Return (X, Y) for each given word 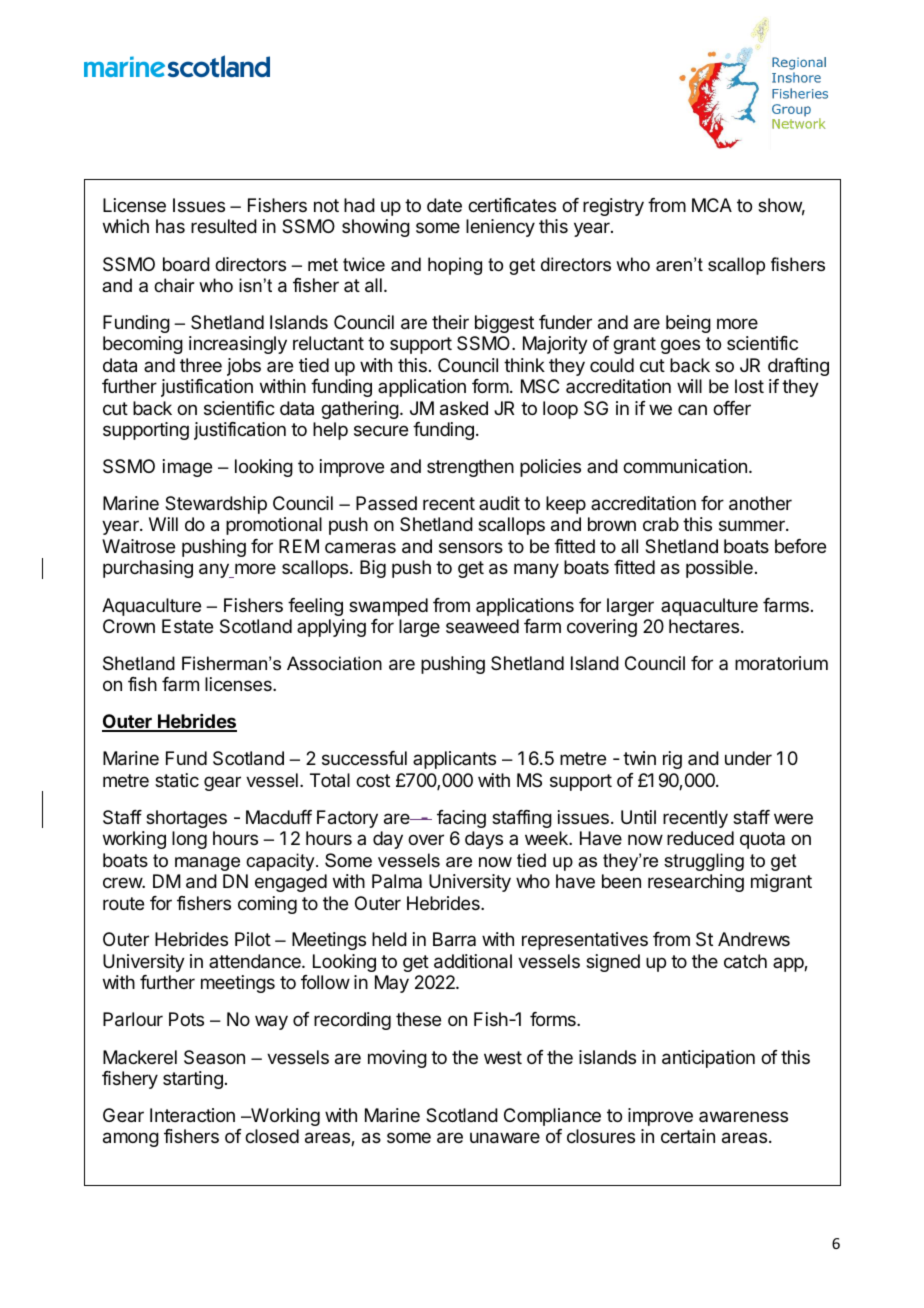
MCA (712, 205)
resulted (224, 226)
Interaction (192, 1115)
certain (688, 1136)
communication (685, 466)
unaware (505, 1138)
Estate (187, 626)
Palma (397, 881)
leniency (500, 228)
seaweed (482, 626)
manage (207, 864)
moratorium (781, 663)
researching (696, 883)
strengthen (470, 468)
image (187, 468)
